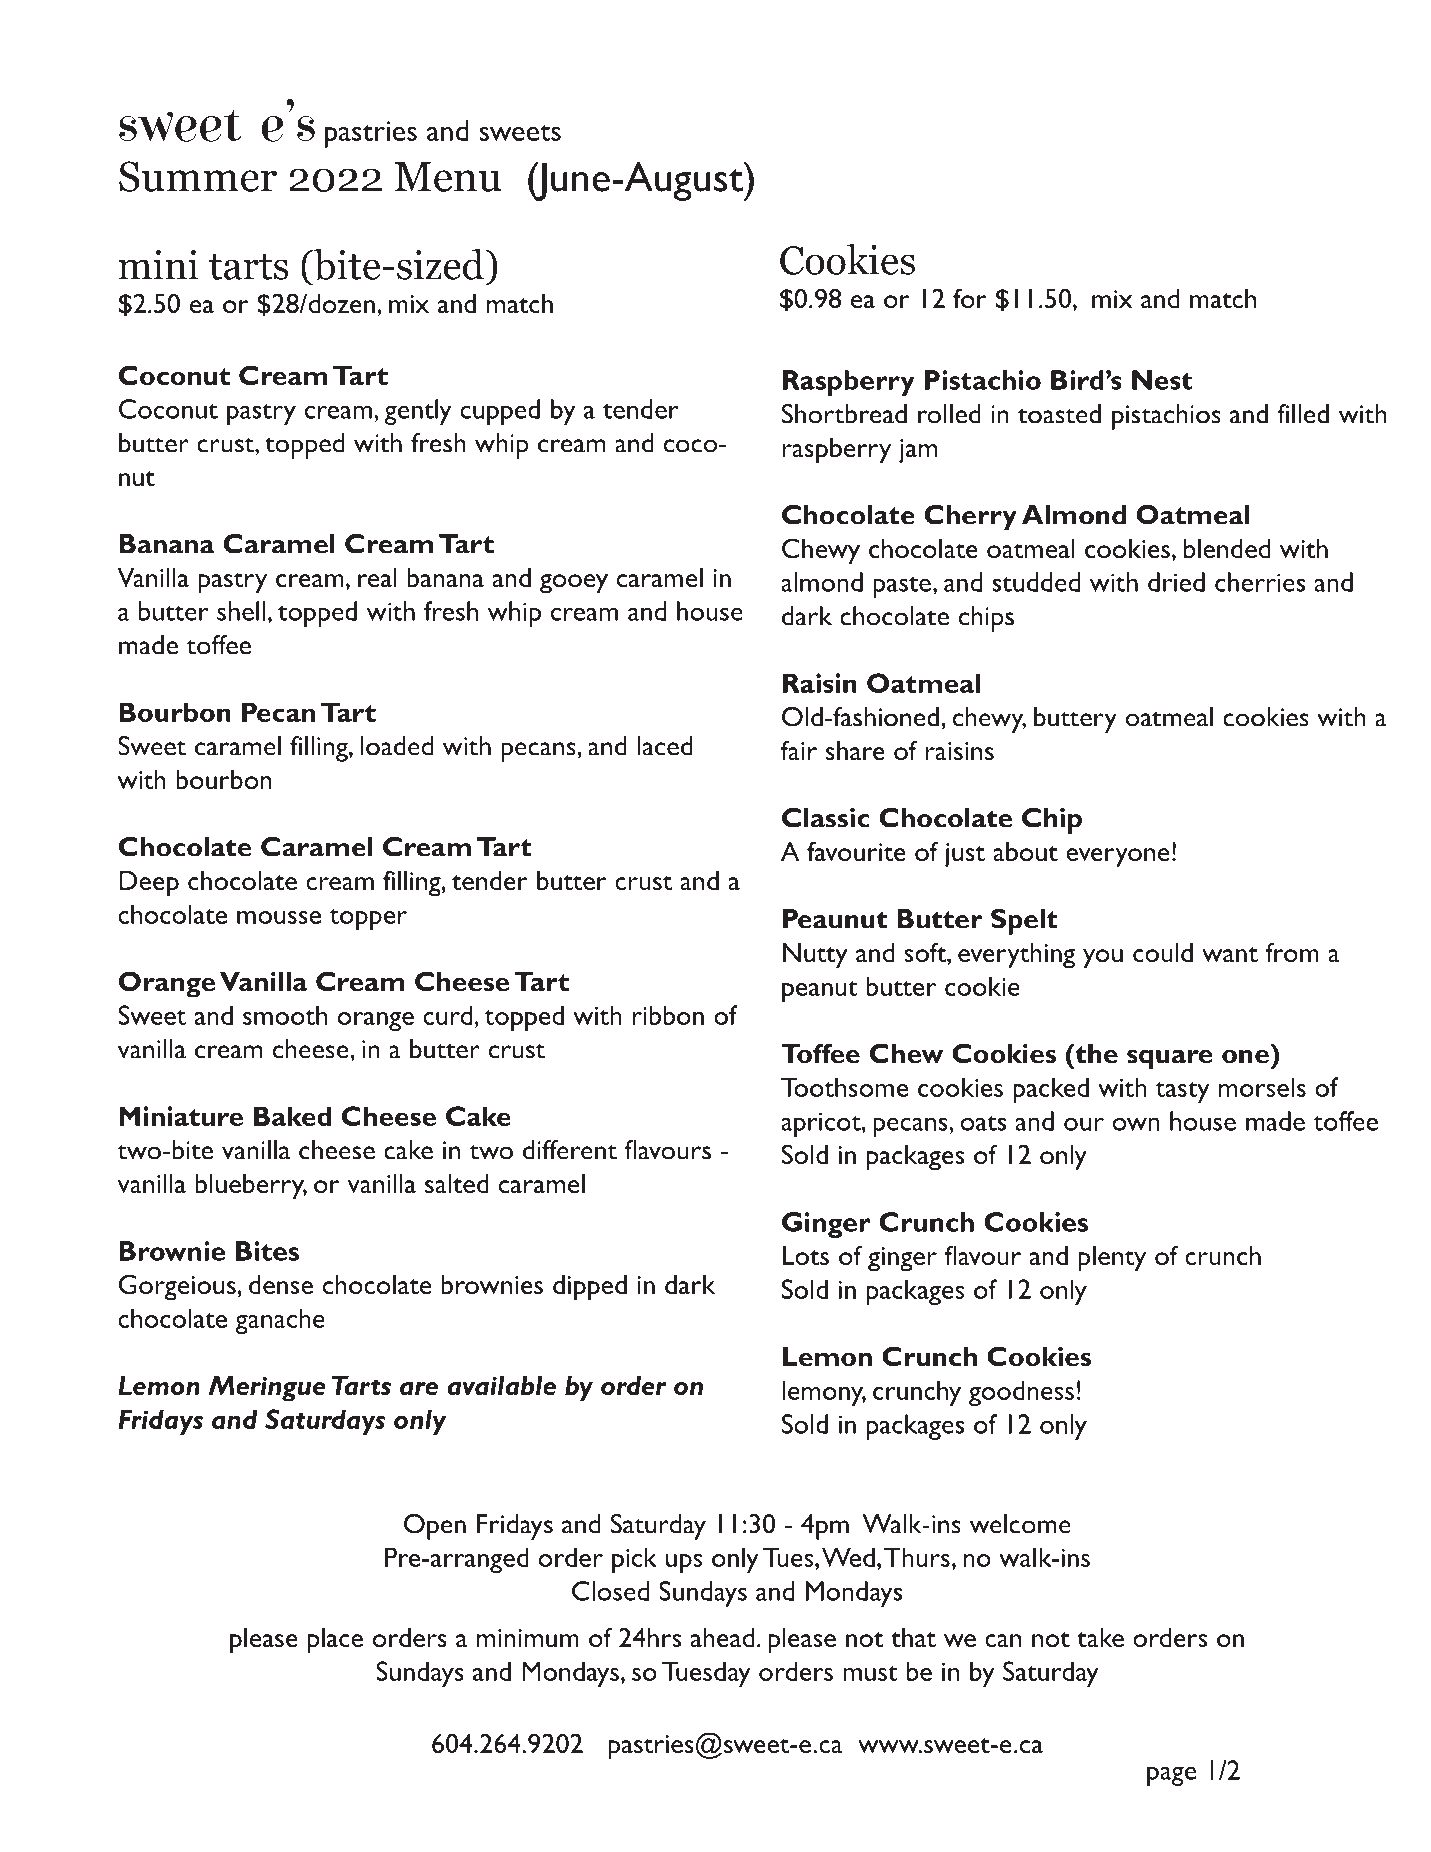 Image resolution: width=1431 pixels, height=1852 pixels. What do you see at coordinates (574, 584) in the screenshot?
I see `gooey` at bounding box center [574, 584].
